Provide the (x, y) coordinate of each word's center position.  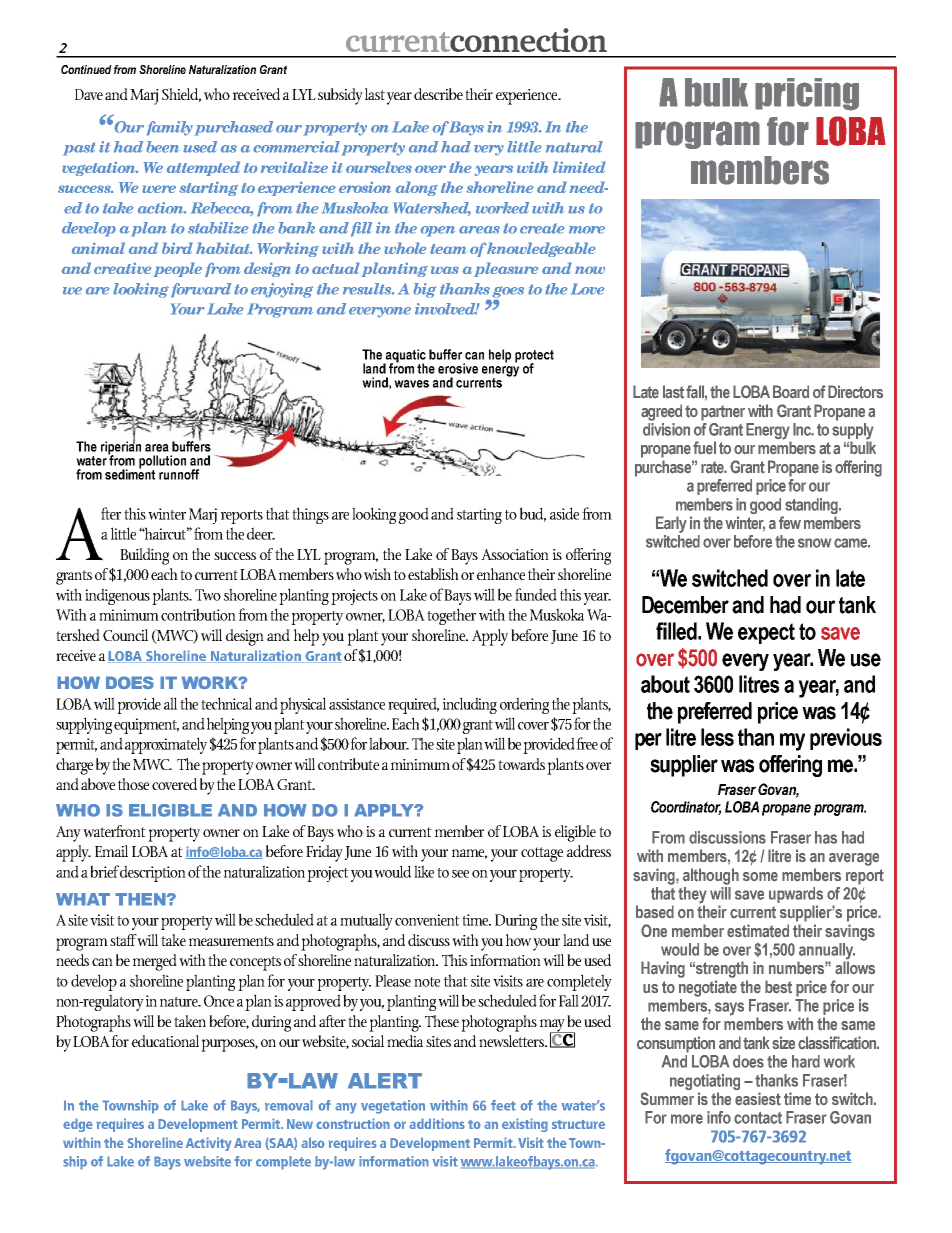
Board (791, 392)
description (153, 873)
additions (437, 1123)
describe (438, 94)
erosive (458, 368)
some (760, 877)
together (451, 616)
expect (766, 633)
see (460, 874)
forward (201, 290)
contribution (198, 614)
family (170, 128)
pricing (807, 94)
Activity (209, 1144)
